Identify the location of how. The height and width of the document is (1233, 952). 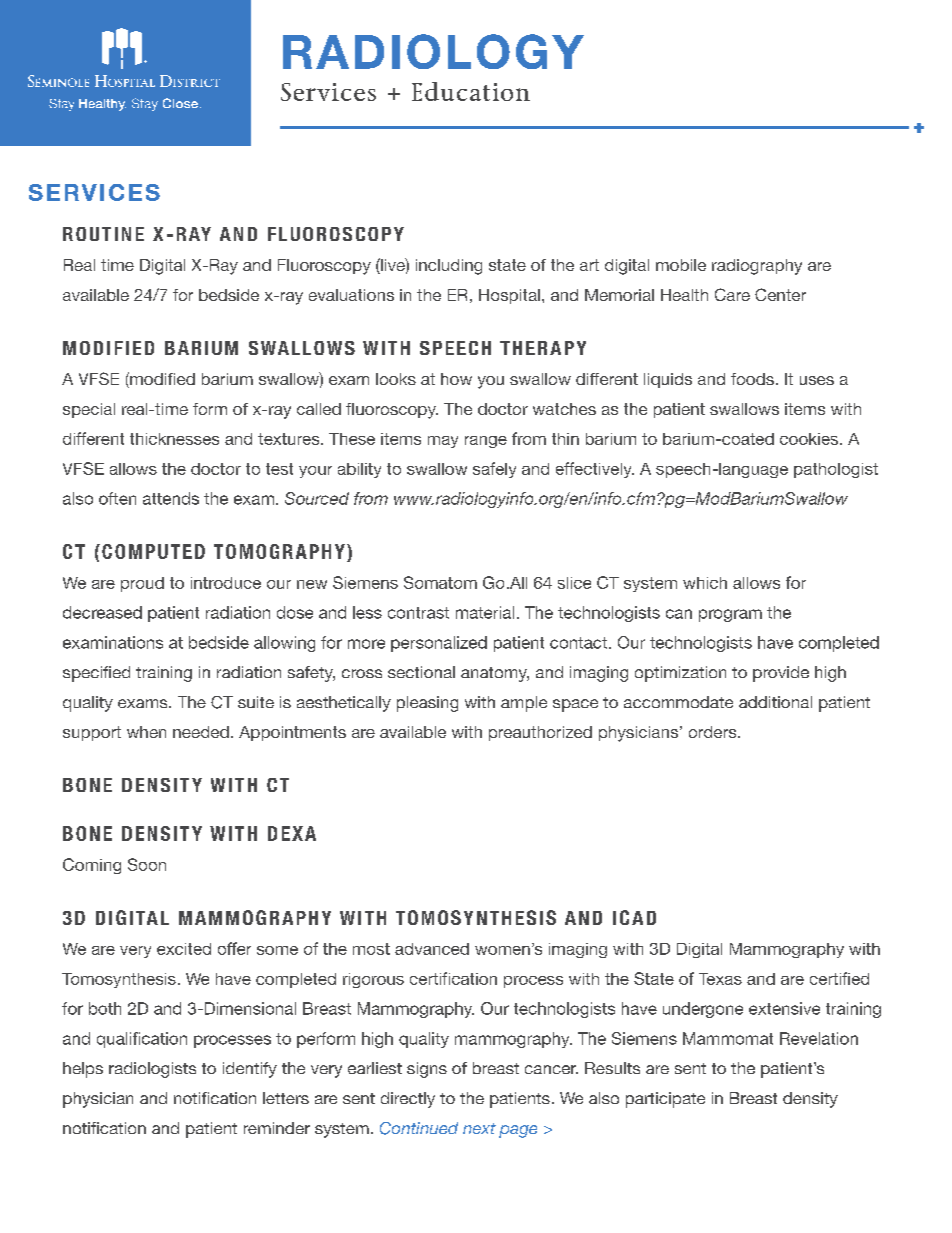
(456, 379).
